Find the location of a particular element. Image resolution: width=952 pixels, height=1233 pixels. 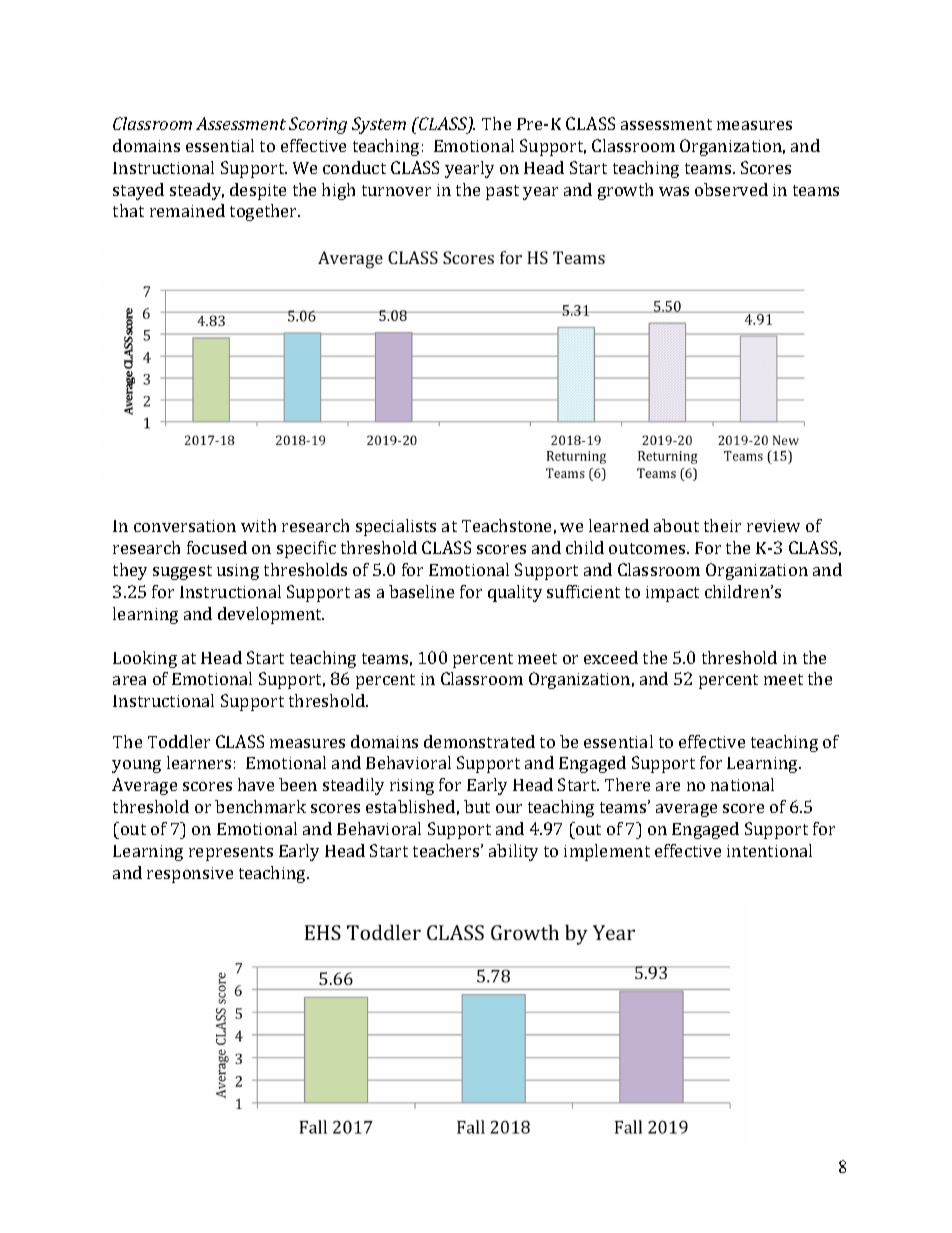

baseline is located at coordinates (421, 591).
